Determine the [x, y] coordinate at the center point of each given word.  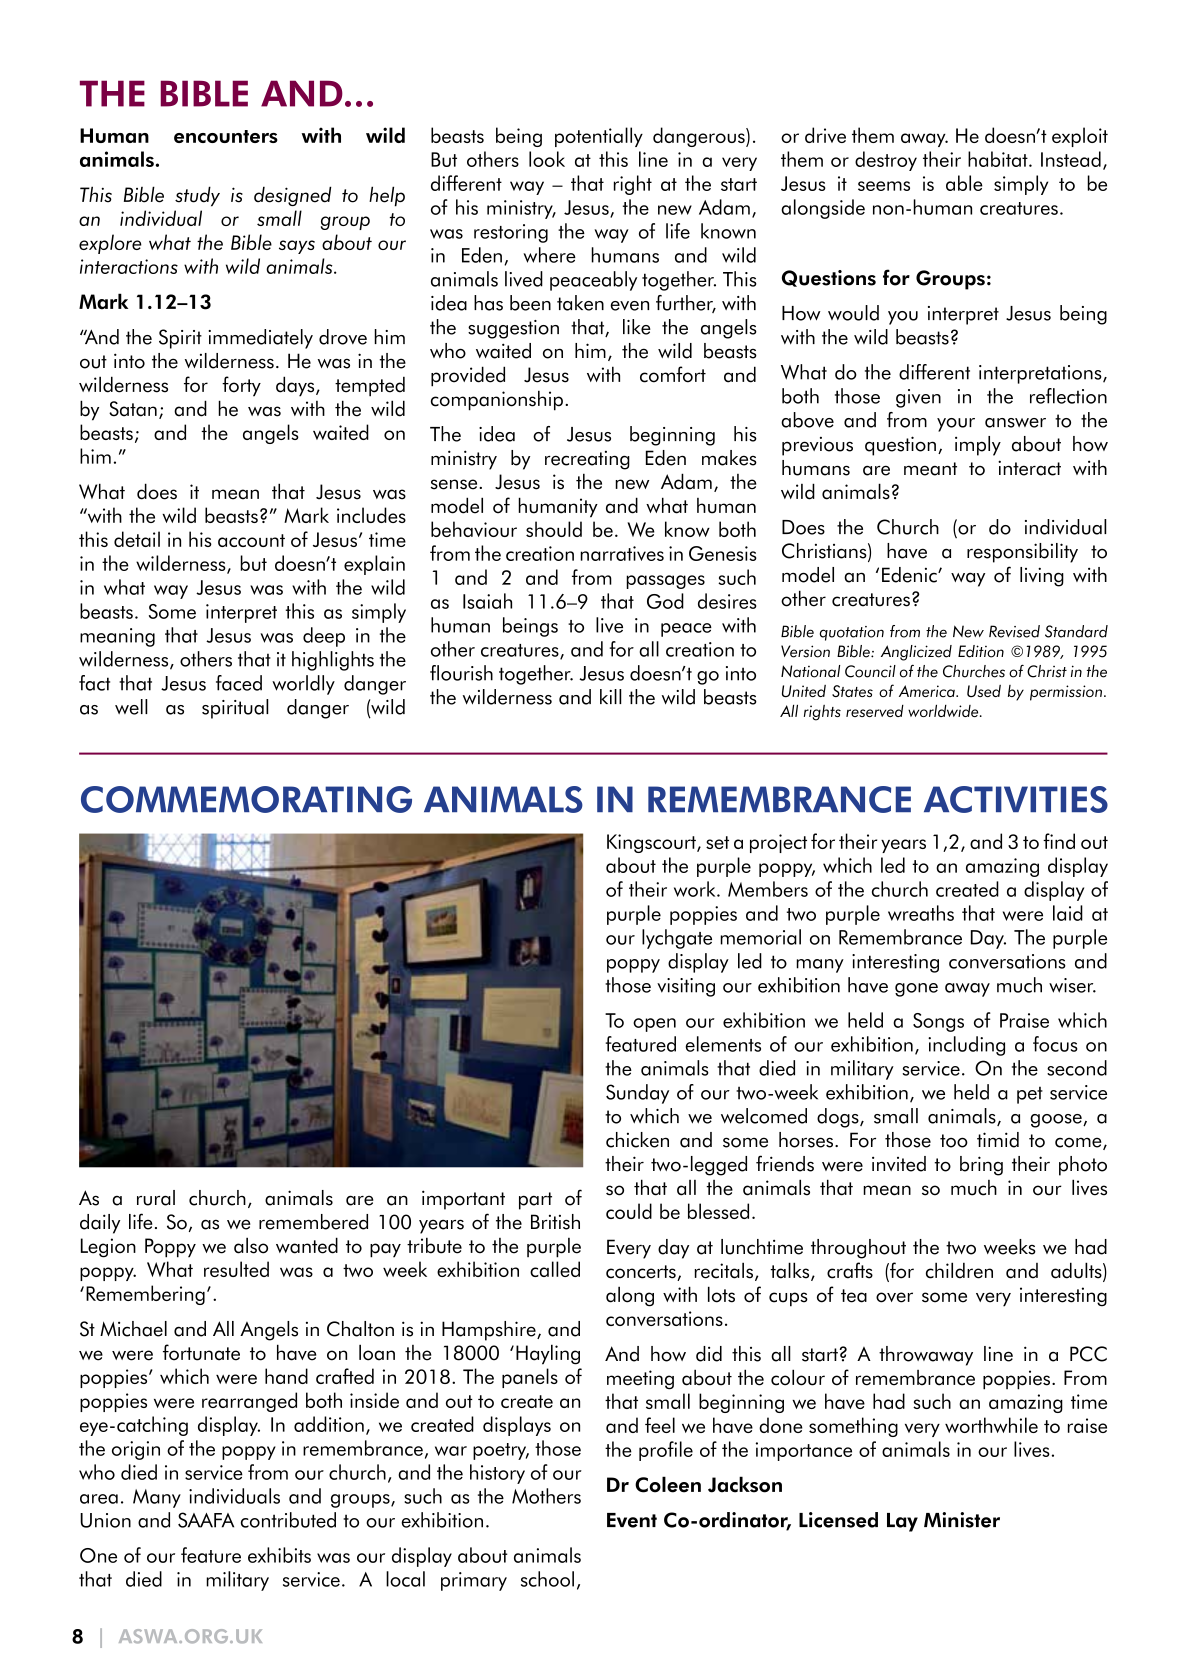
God [665, 601]
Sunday [637, 1094]
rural [156, 1198]
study [197, 196]
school [547, 1579]
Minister [962, 1520]
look [547, 159]
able [964, 183]
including [966, 1046]
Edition [981, 651]
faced [239, 683]
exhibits [279, 1555]
